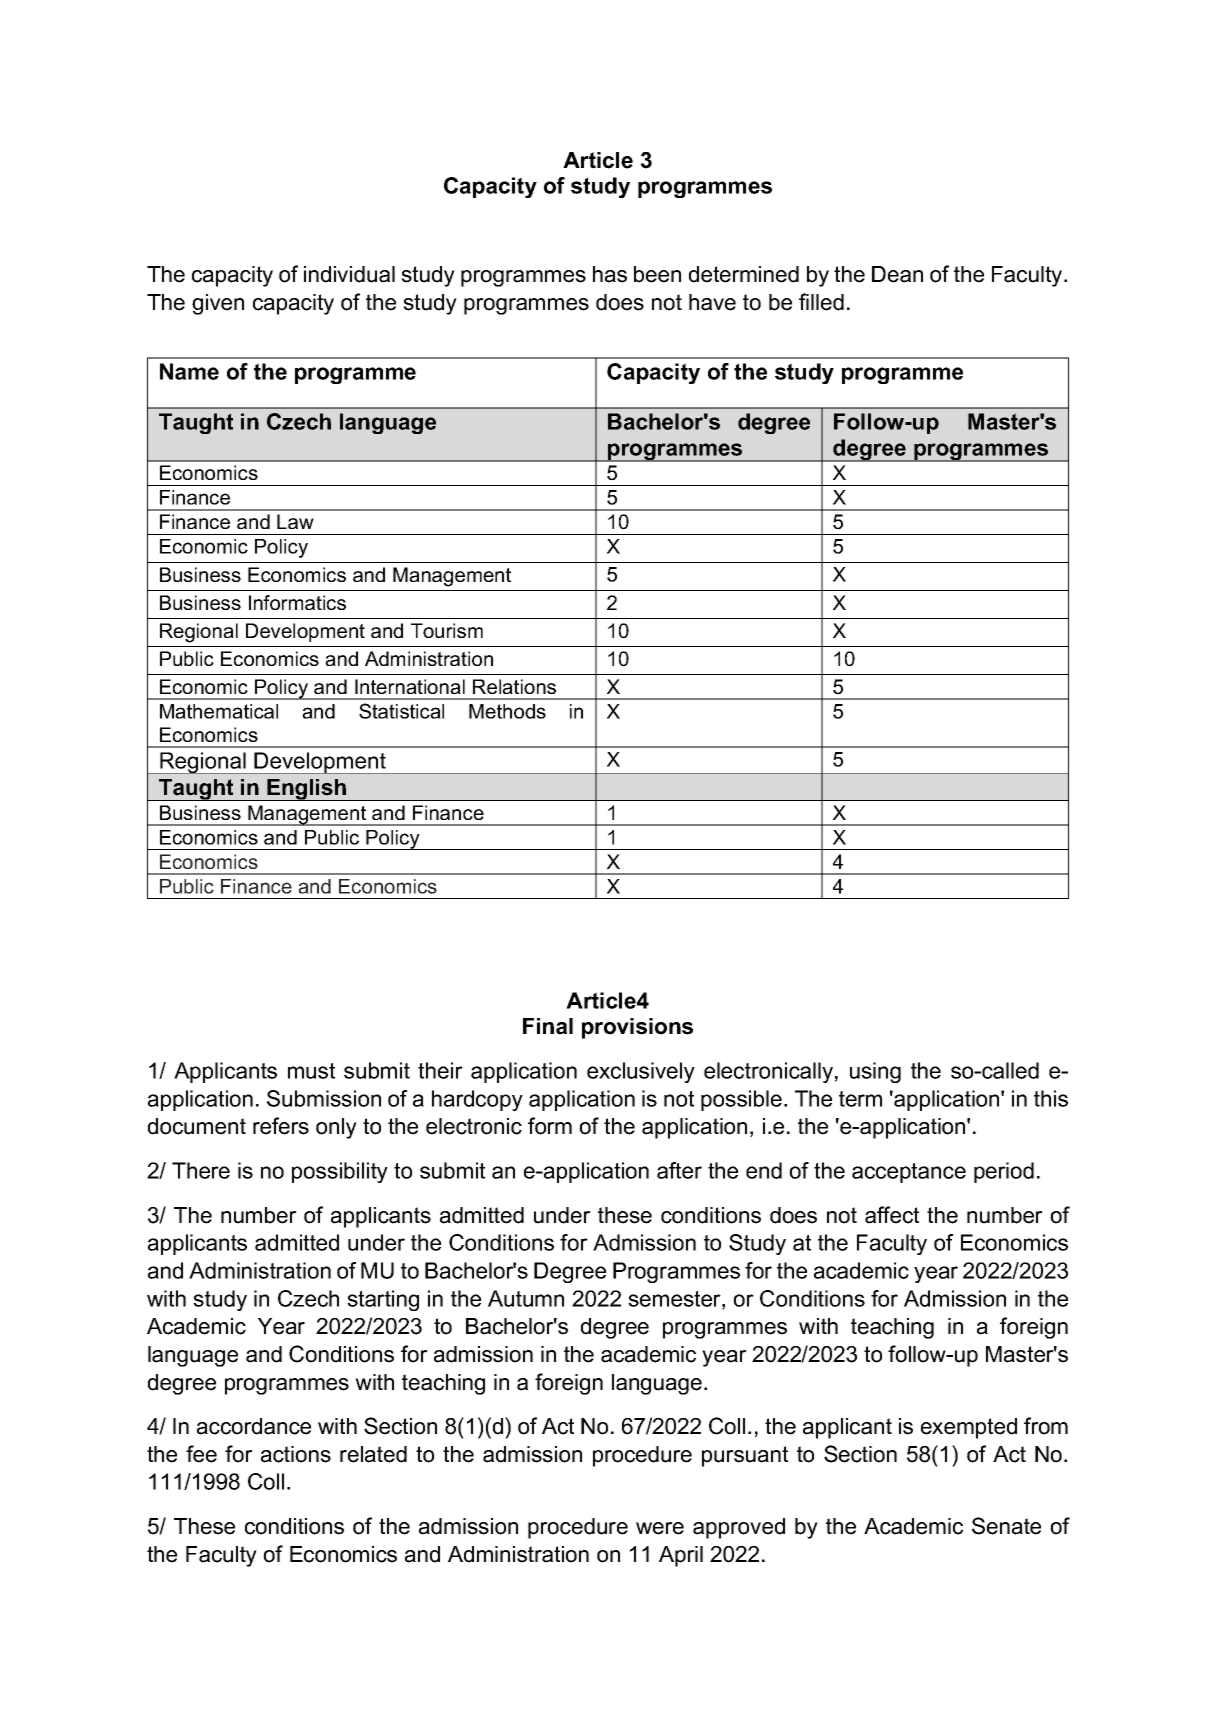  I want to click on provisions, so click(637, 1028).
